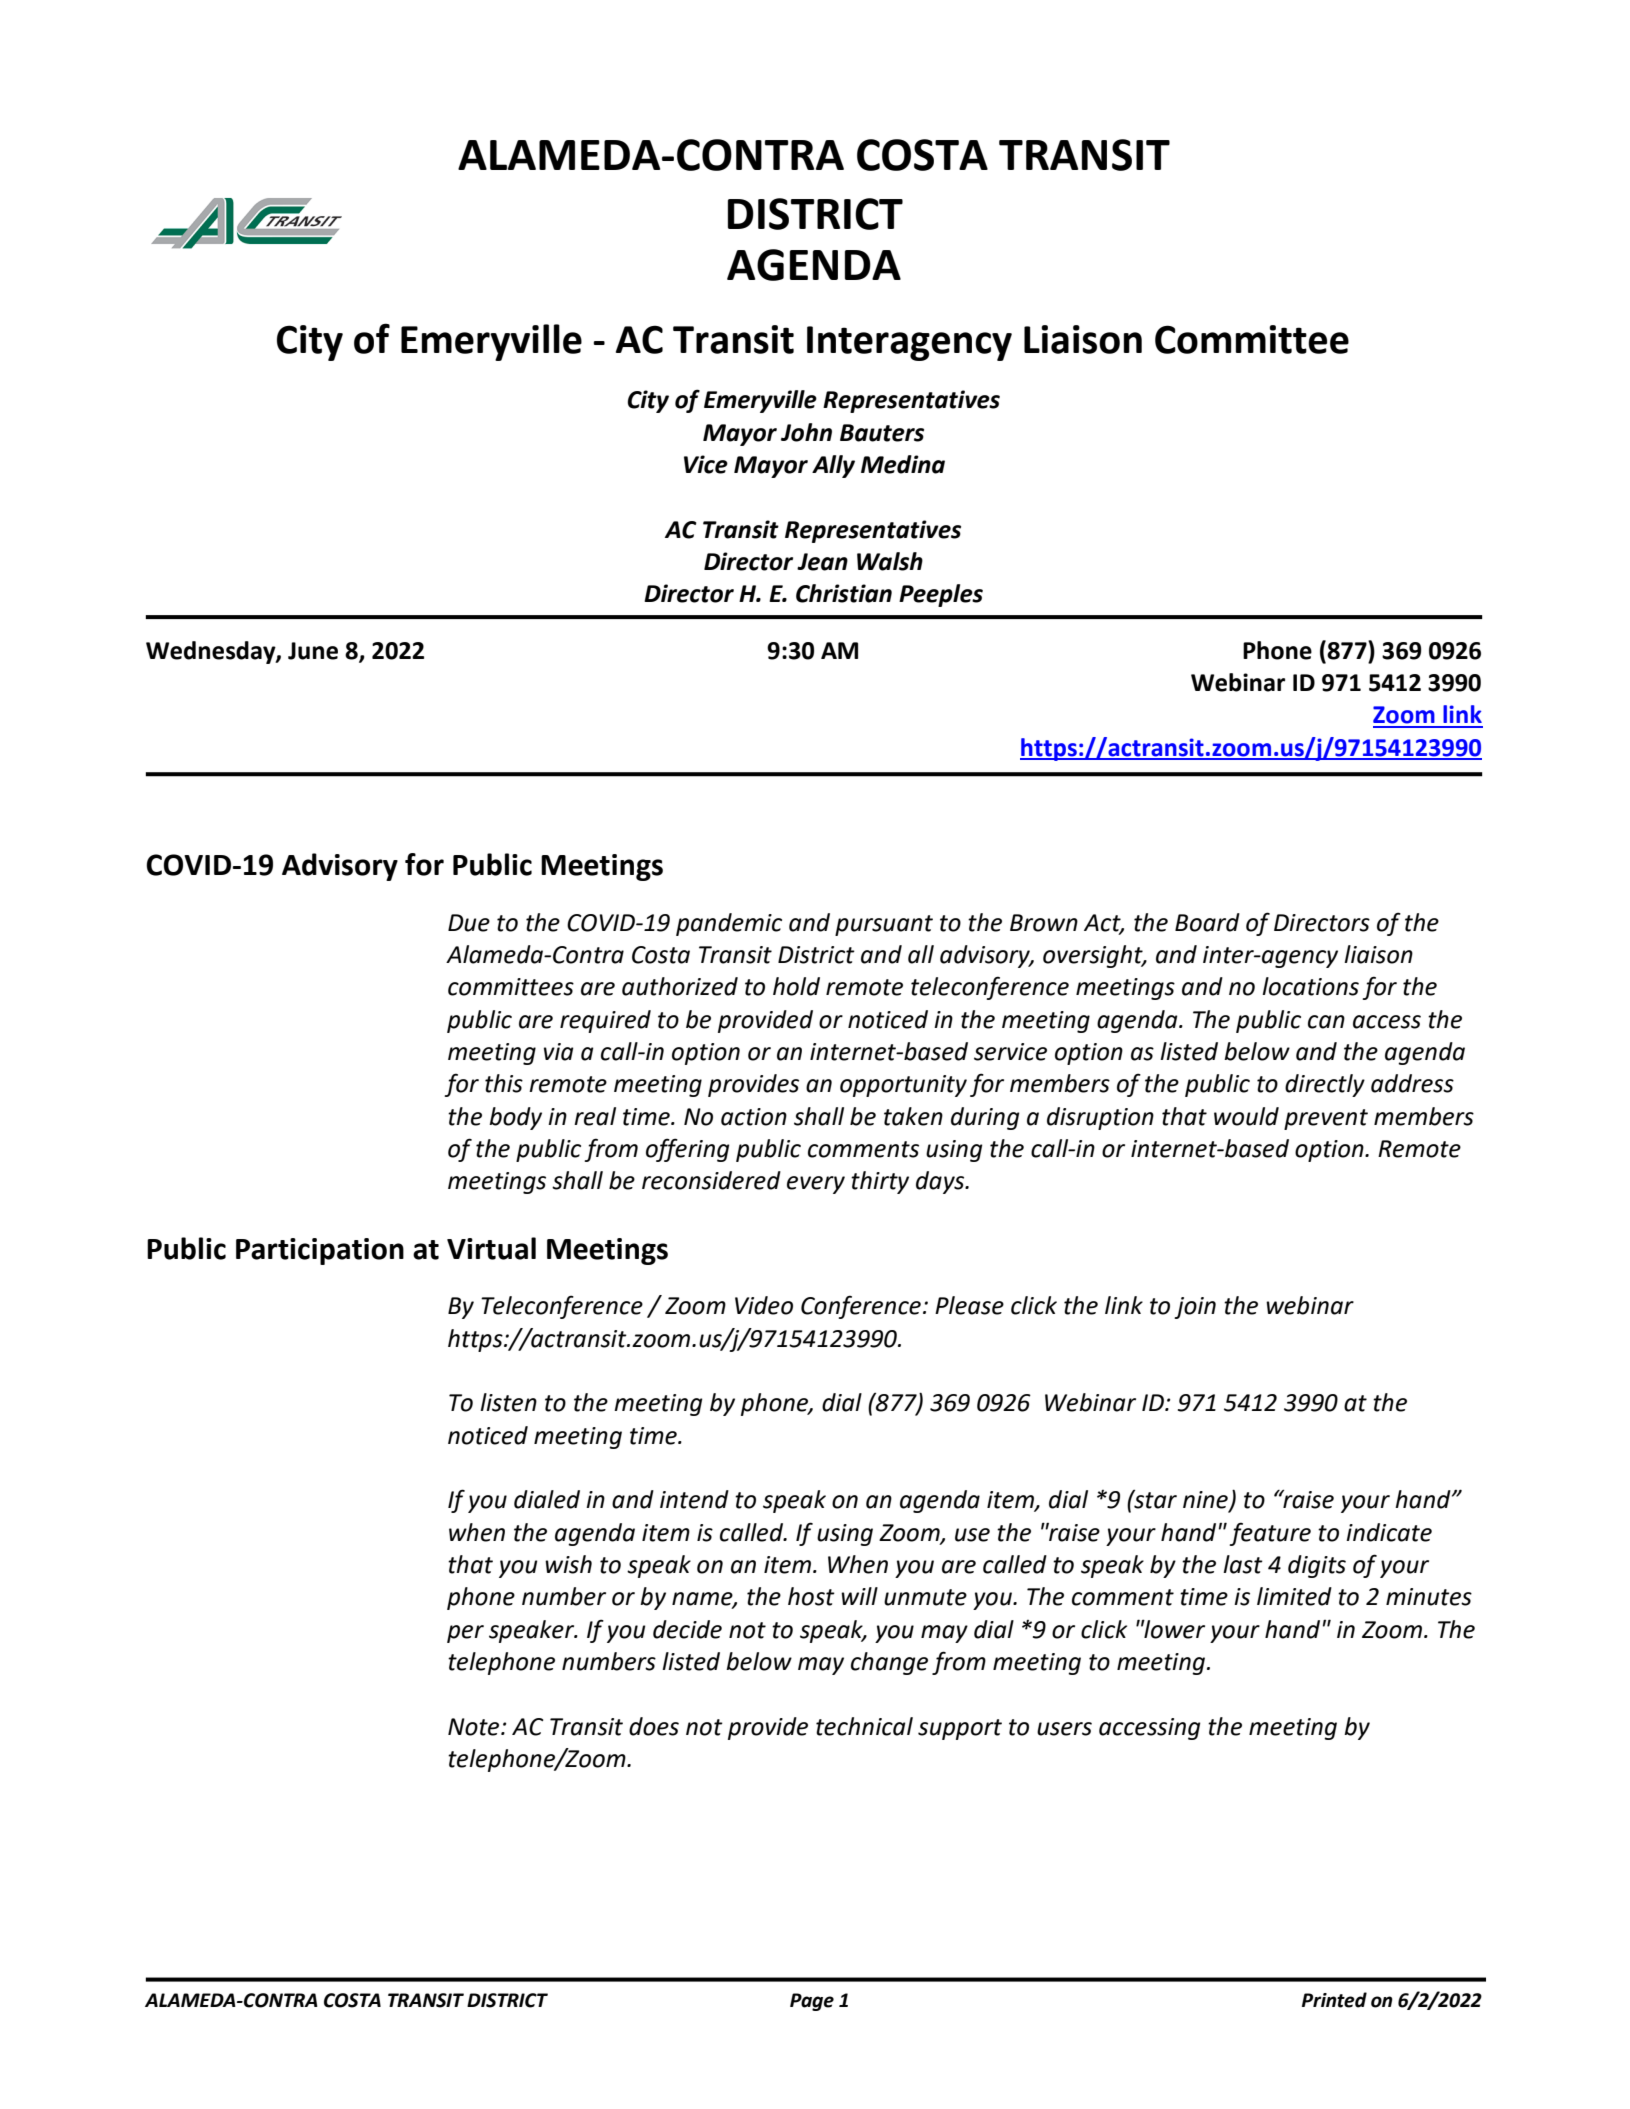  I want to click on pursuant, so click(884, 925).
